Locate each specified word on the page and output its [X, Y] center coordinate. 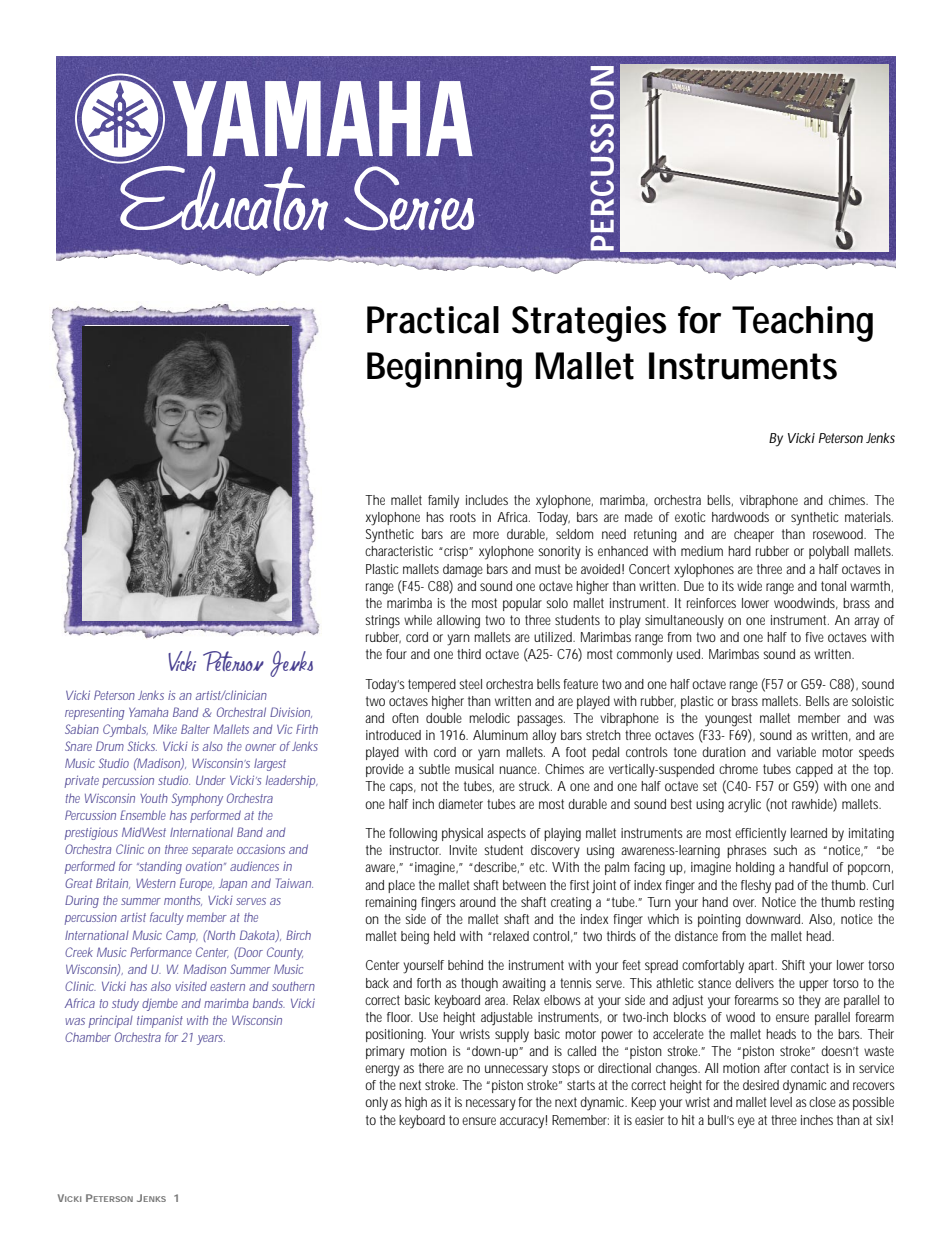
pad [784, 886]
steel [470, 684]
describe [496, 867]
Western [156, 883]
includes [487, 500]
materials [869, 517]
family [443, 502]
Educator [222, 195]
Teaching [802, 324]
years [211, 1040]
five [814, 637]
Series [409, 198]
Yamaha [148, 712]
